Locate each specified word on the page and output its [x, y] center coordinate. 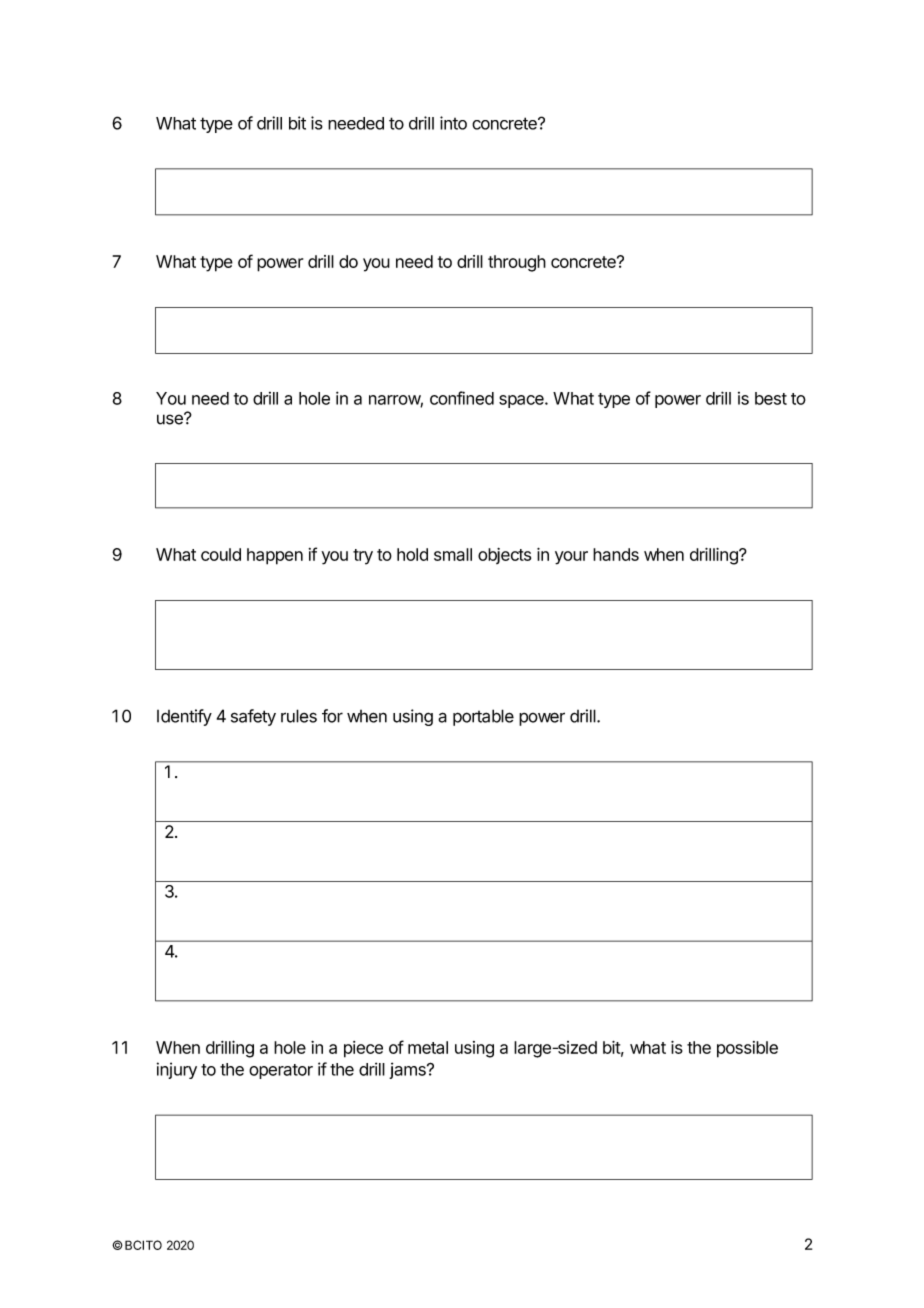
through [517, 263]
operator [281, 1071]
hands [616, 554]
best [771, 398]
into [453, 123]
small [453, 554]
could [221, 554]
